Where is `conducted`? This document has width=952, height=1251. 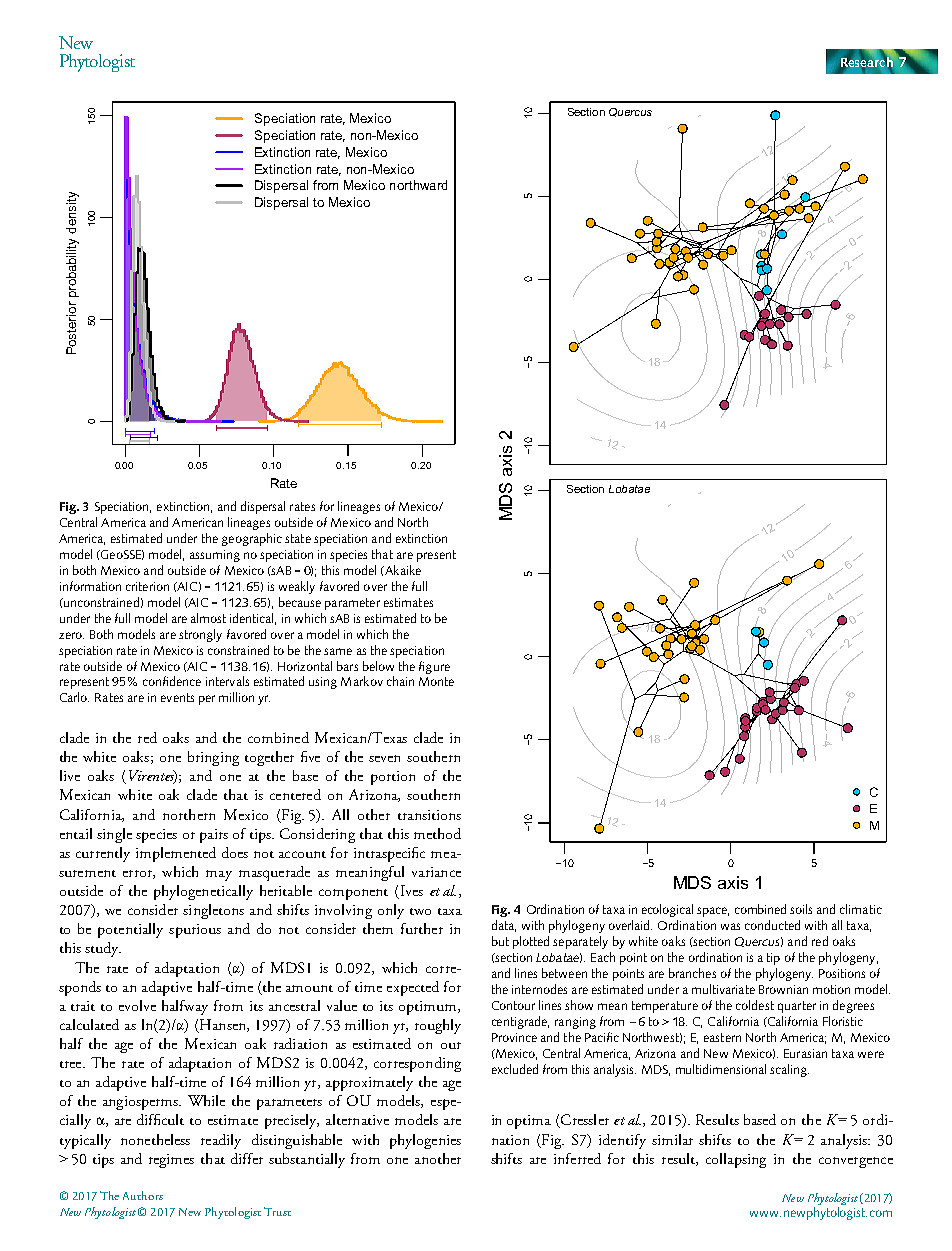 conducted is located at coordinates (772, 925).
